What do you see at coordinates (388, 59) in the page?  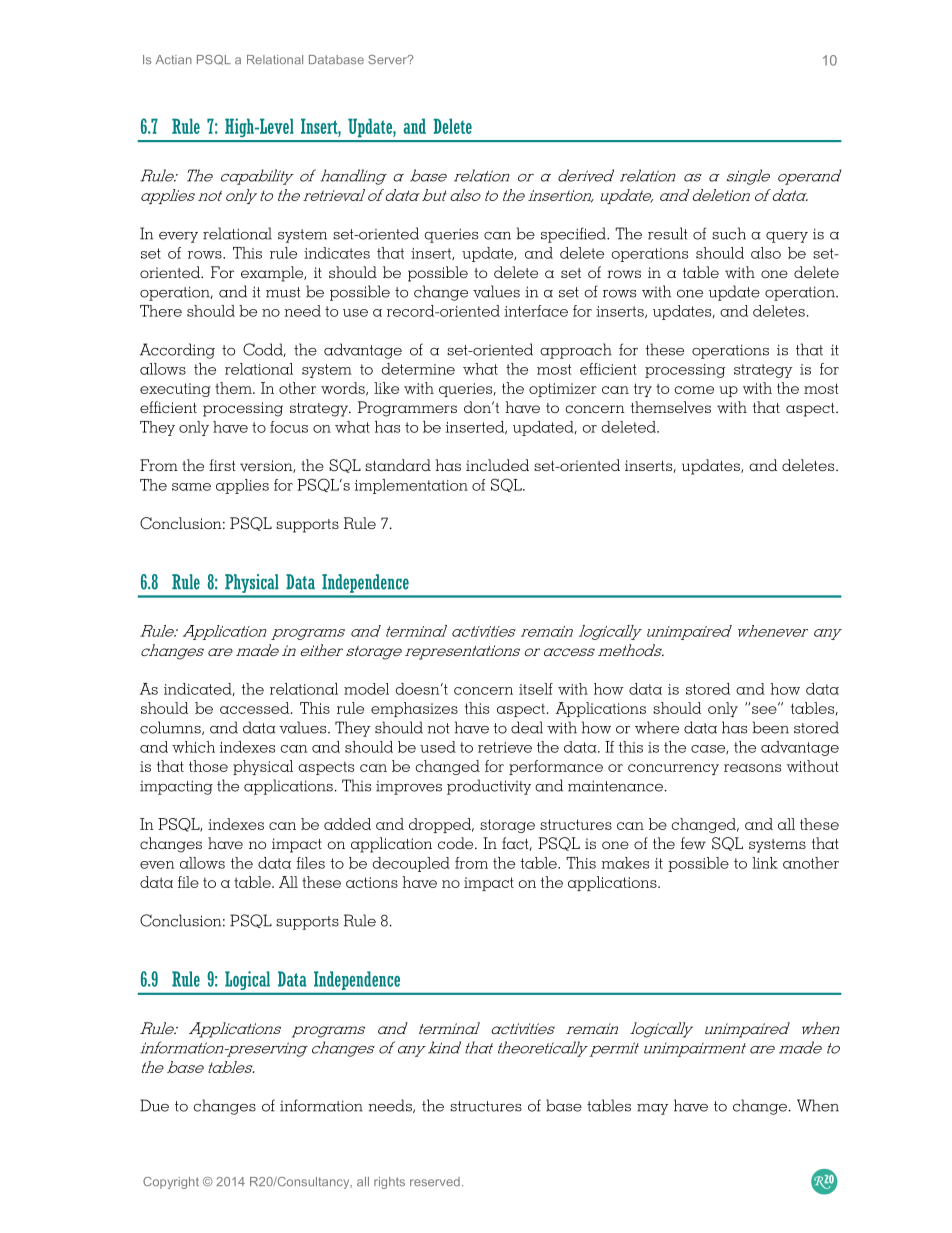 I see `Server` at bounding box center [388, 59].
